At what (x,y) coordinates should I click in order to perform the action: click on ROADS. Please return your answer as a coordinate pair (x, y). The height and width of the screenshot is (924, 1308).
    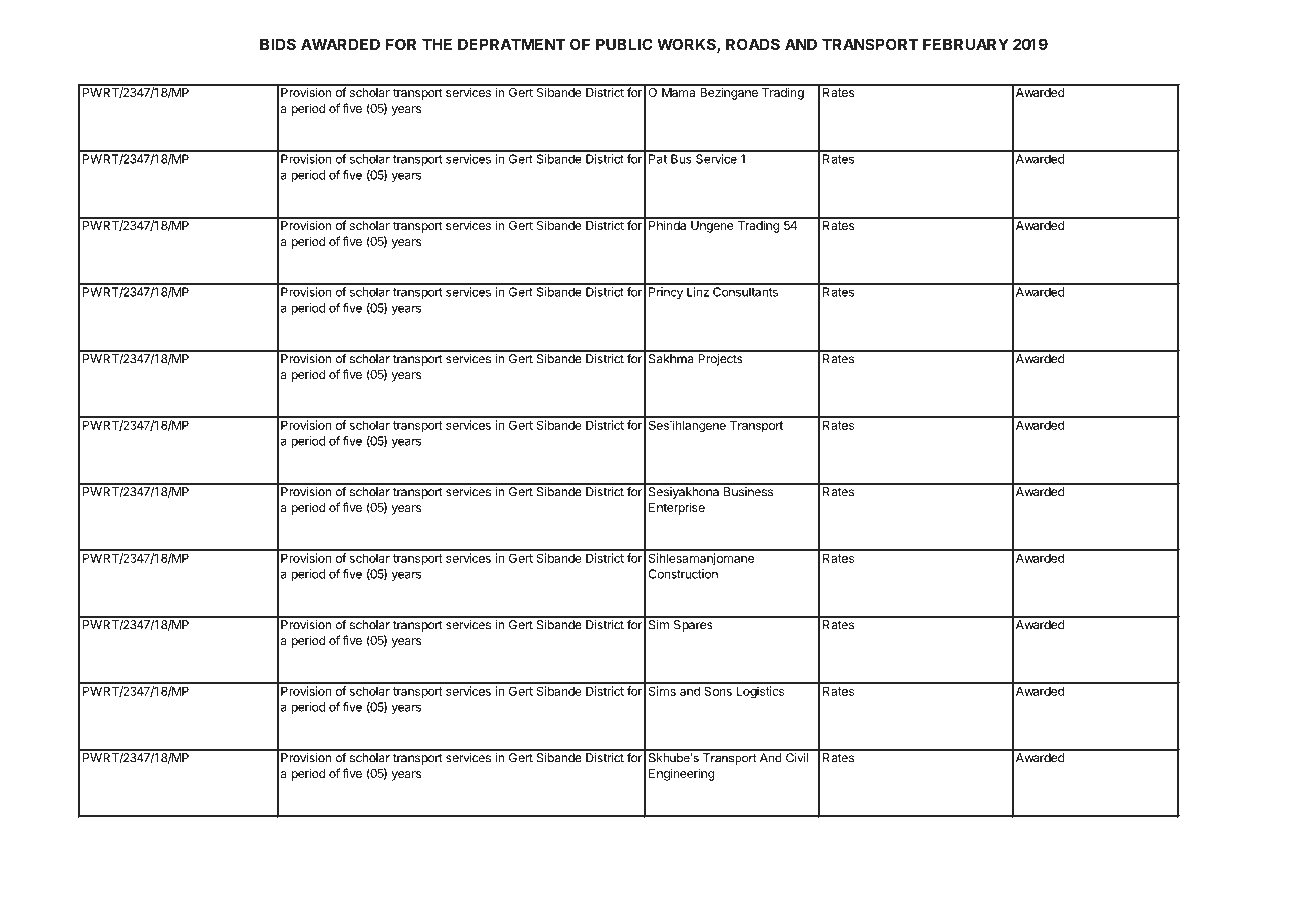
    Looking at the image, I should click on (753, 44).
